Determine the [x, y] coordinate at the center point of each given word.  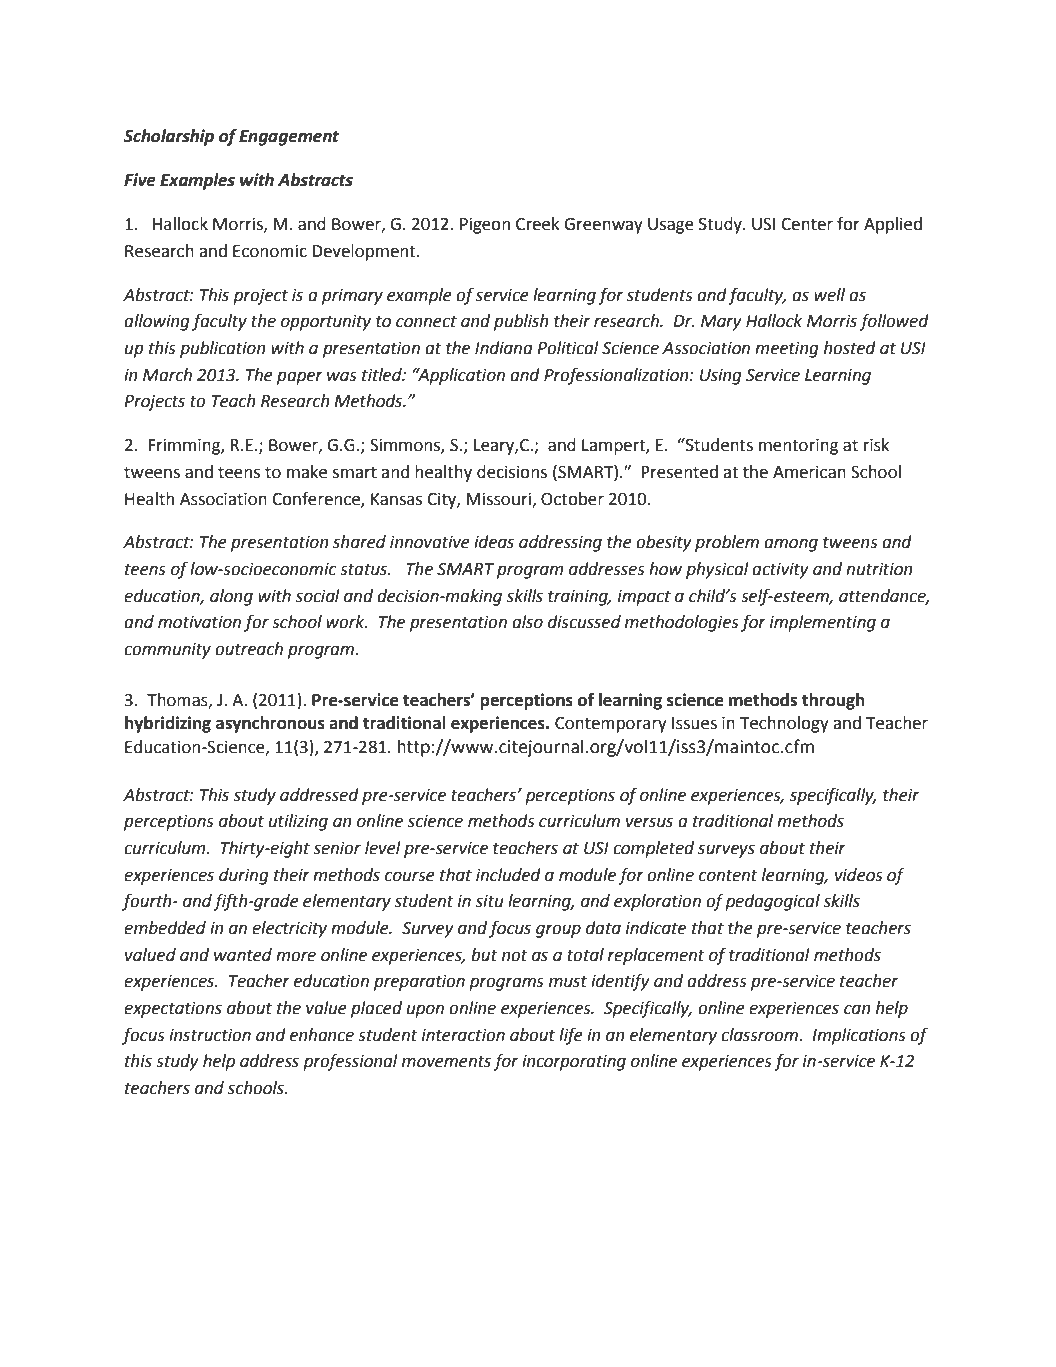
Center [807, 224]
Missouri [499, 500]
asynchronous [270, 724]
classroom [760, 1035]
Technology [784, 724]
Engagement [289, 138]
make [307, 472]
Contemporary [611, 725]
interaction [463, 1035]
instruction [210, 1035]
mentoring [798, 447]
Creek [538, 224]
